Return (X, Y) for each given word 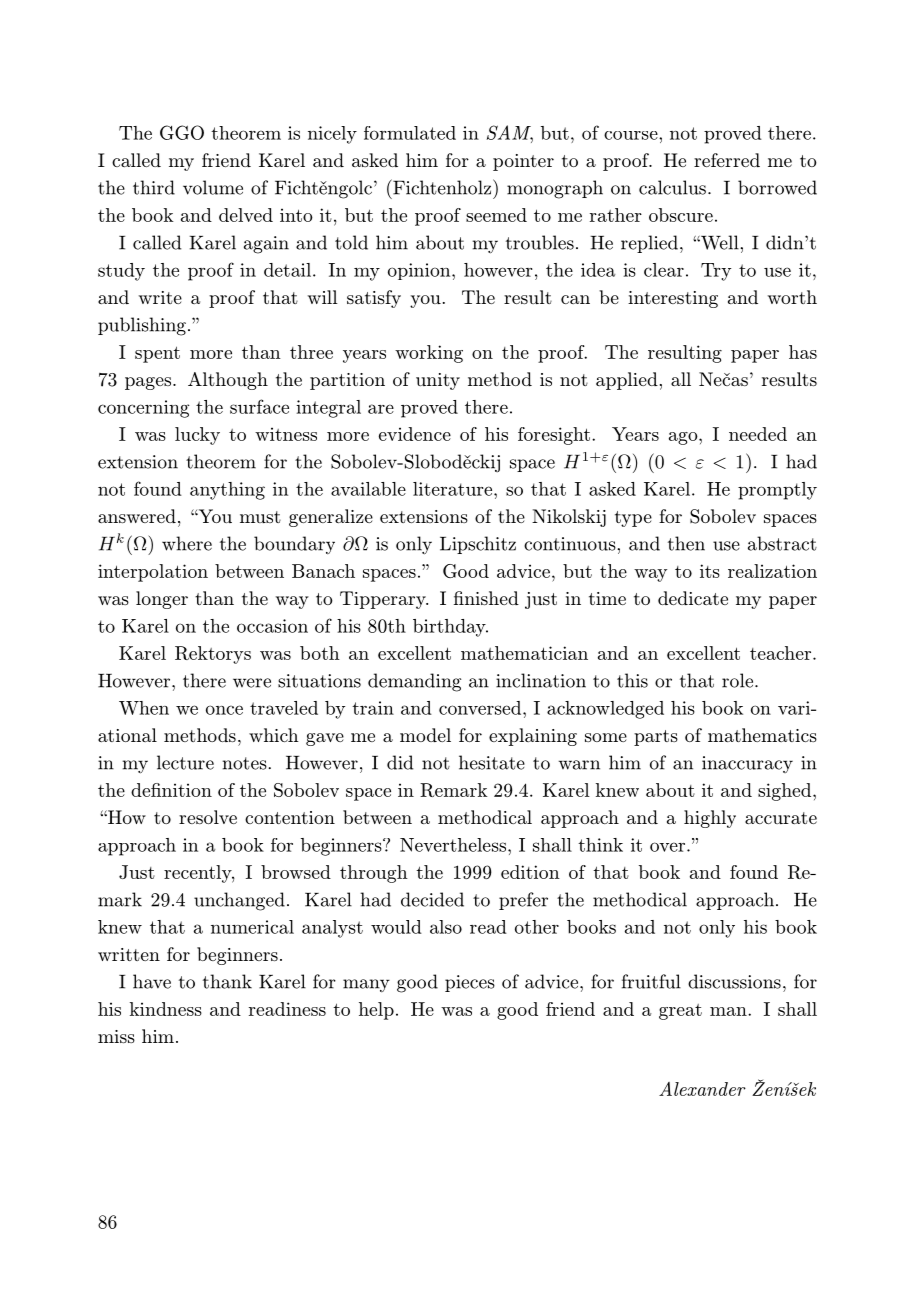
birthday (450, 628)
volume (213, 187)
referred (727, 160)
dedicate (693, 598)
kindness (166, 1009)
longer (162, 600)
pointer (523, 162)
